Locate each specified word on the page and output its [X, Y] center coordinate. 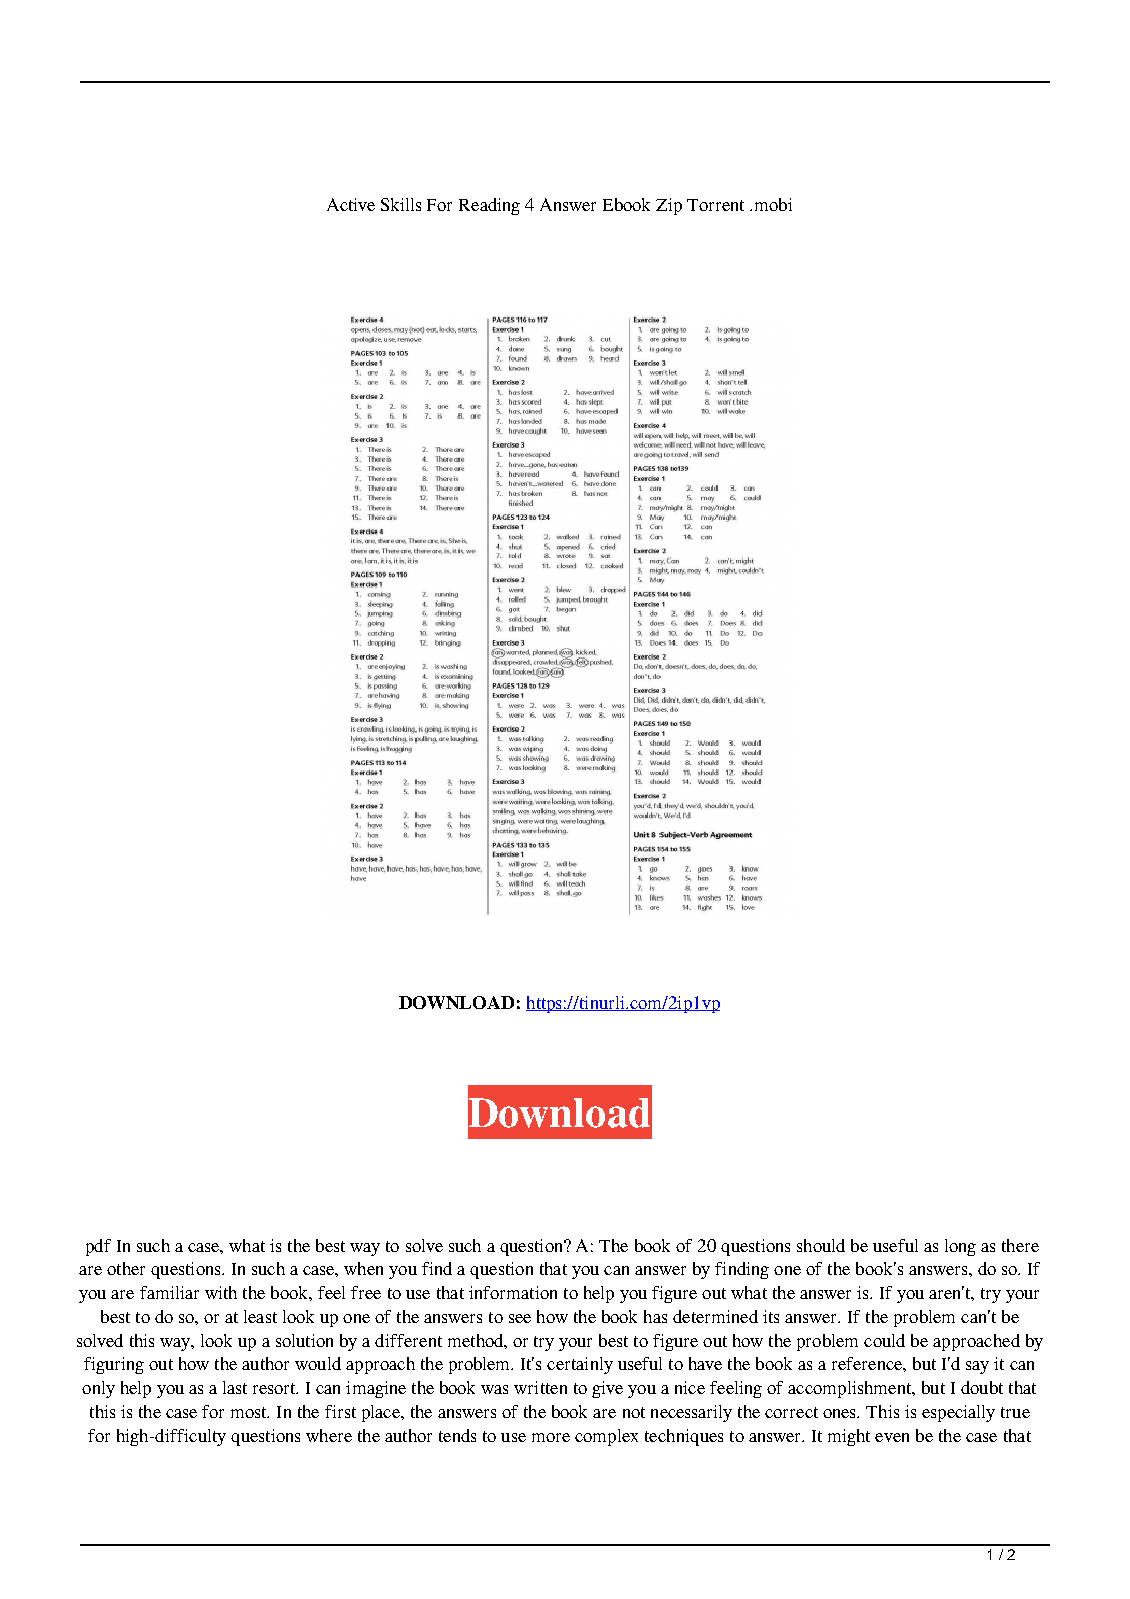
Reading [489, 206]
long [960, 1247]
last [235, 1387]
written [540, 1387]
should [821, 1245]
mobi [773, 204]
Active [351, 204]
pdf [98, 1247]
